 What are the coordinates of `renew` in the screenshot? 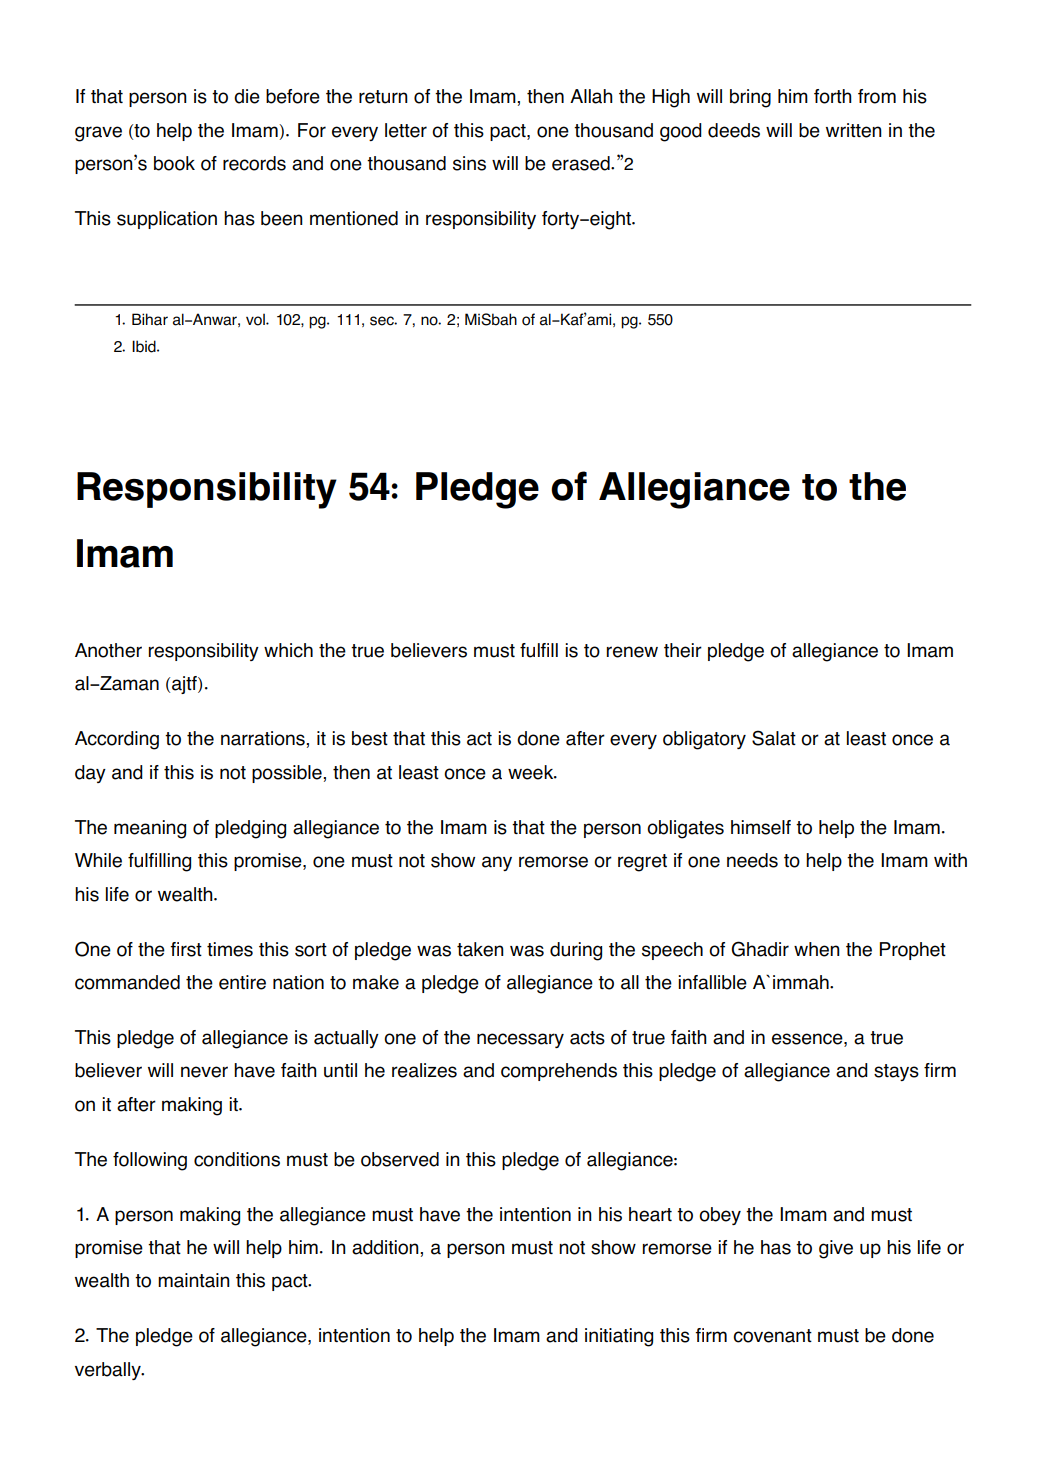 It's located at (632, 652).
